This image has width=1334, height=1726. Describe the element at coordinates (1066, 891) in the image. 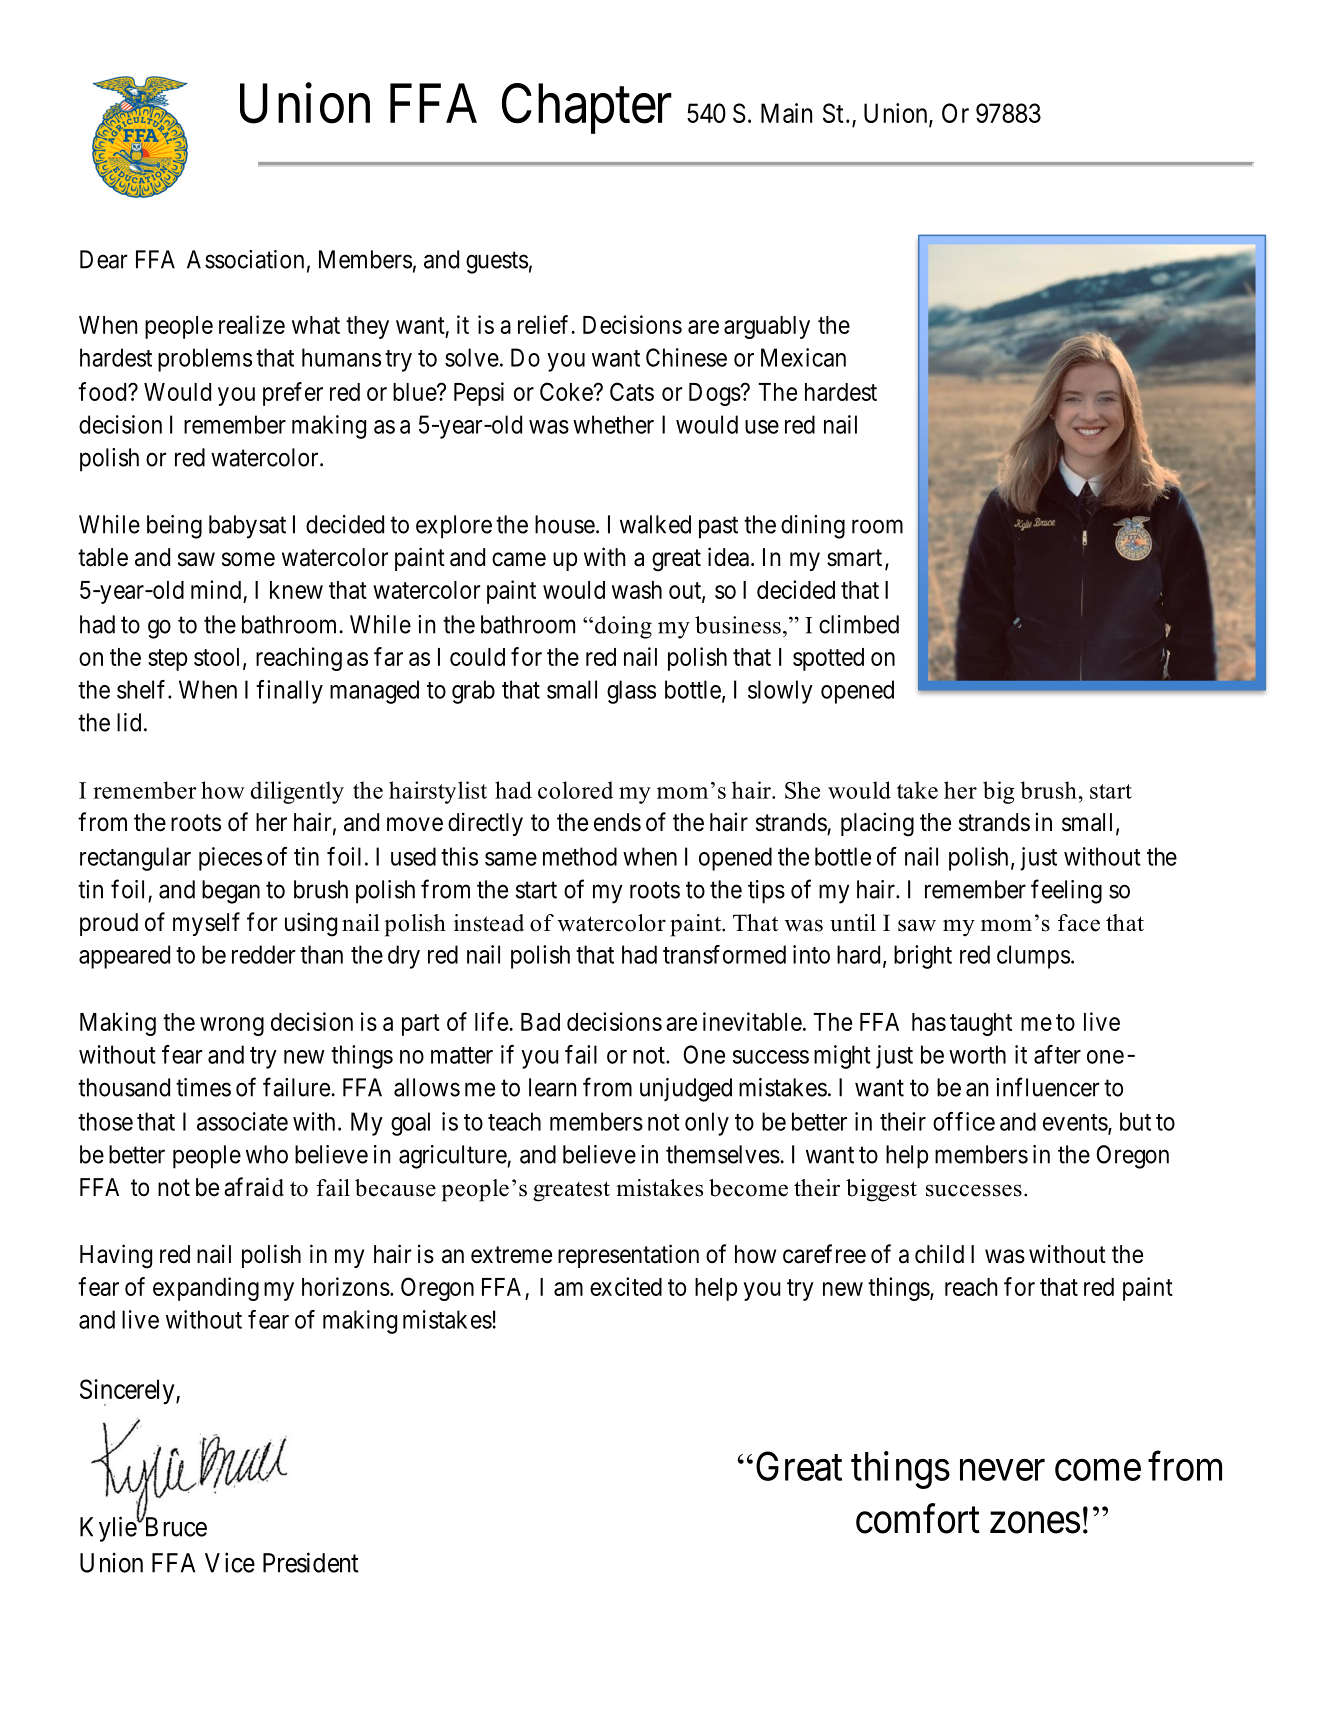

I see `feeling` at that location.
